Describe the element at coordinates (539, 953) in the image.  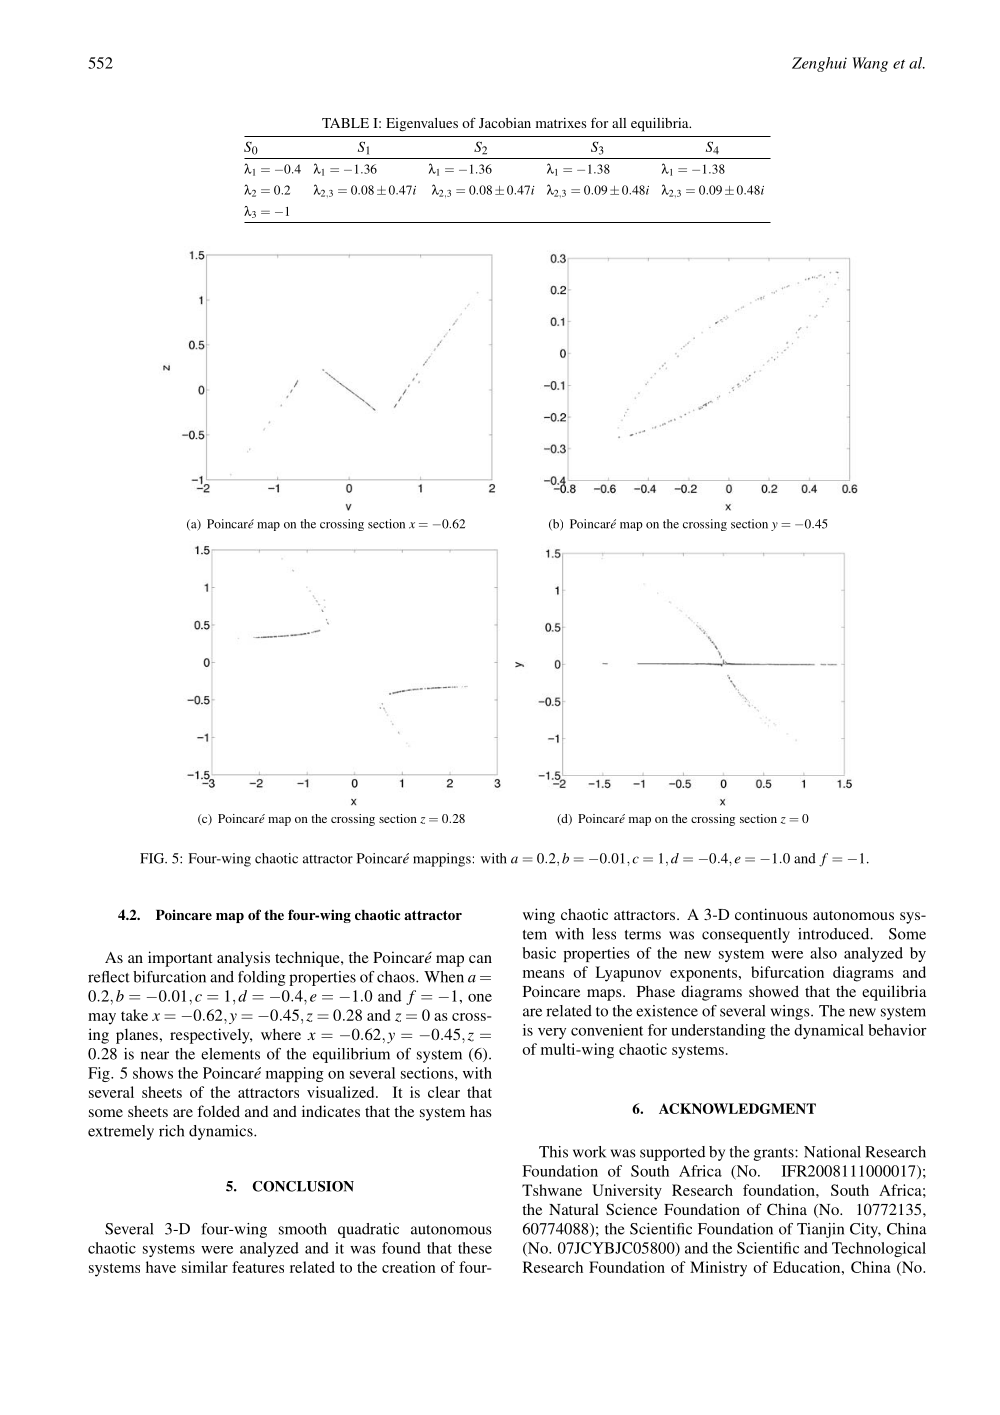
I see `basic` at that location.
